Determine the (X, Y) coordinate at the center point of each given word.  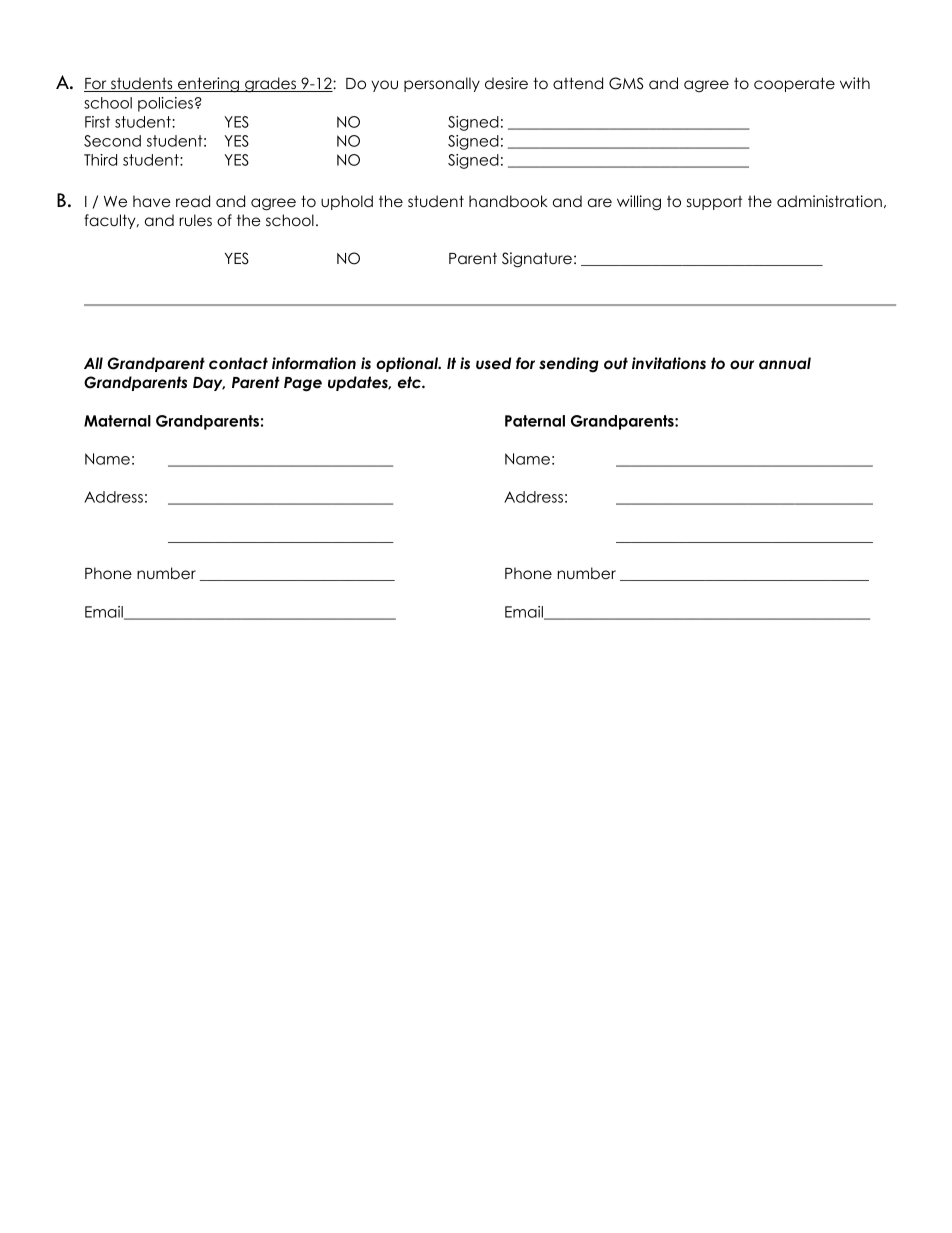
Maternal (117, 421)
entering (208, 85)
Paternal (535, 421)
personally (442, 84)
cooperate (794, 84)
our (742, 364)
